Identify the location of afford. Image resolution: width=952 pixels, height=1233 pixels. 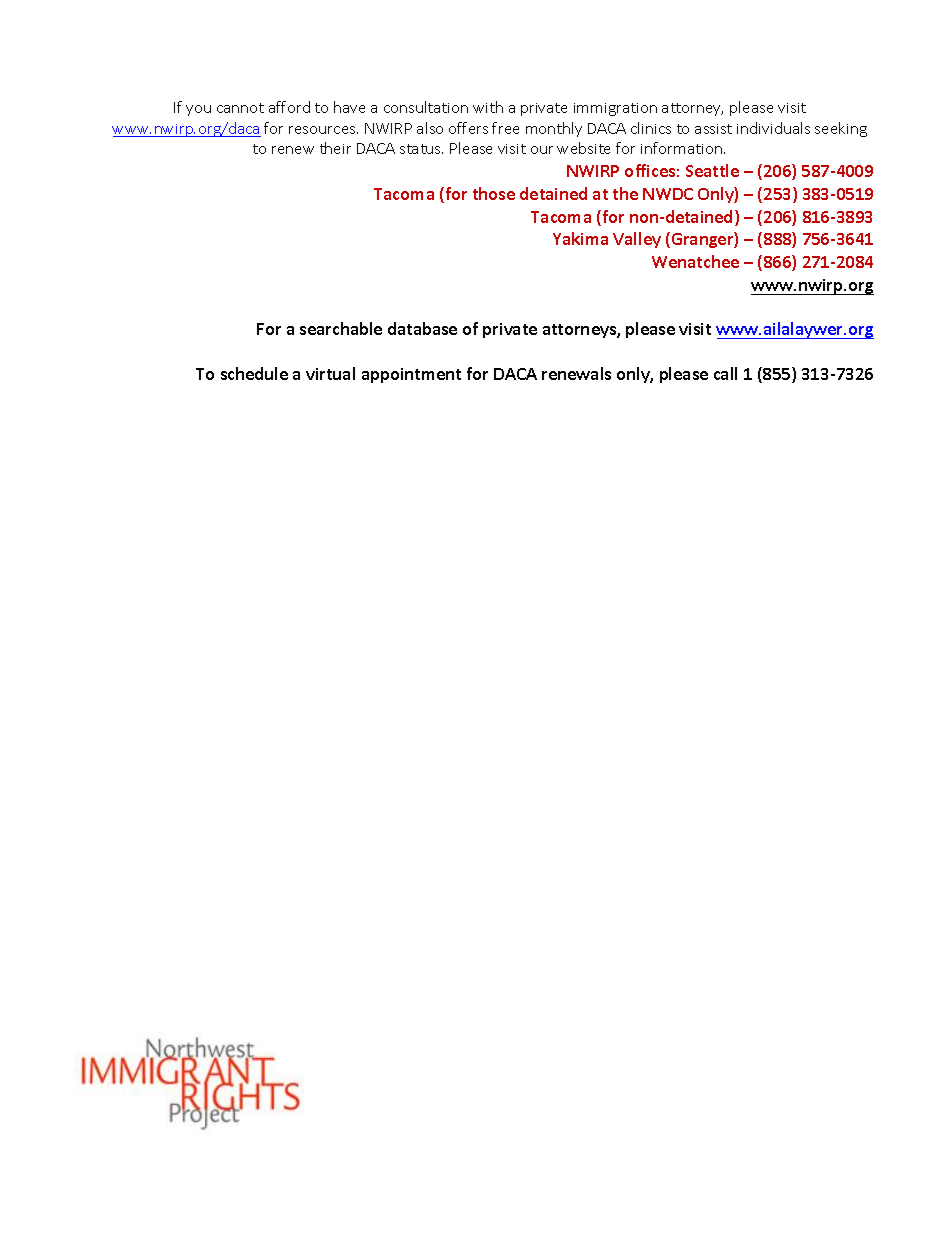
(289, 107).
